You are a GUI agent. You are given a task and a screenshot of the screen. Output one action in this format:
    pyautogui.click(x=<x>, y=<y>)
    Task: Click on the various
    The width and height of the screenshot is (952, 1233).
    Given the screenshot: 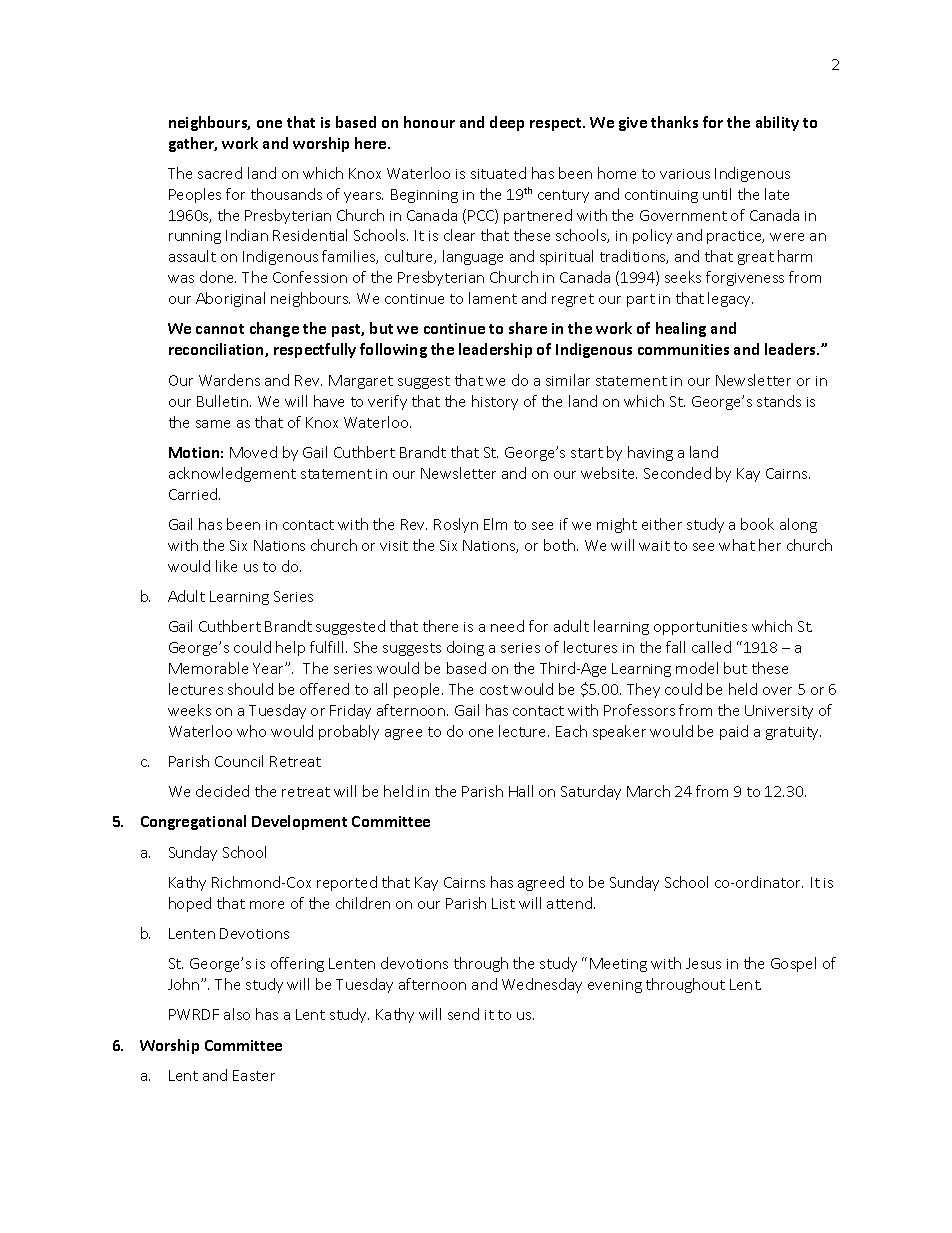 What is the action you would take?
    pyautogui.click(x=685, y=174)
